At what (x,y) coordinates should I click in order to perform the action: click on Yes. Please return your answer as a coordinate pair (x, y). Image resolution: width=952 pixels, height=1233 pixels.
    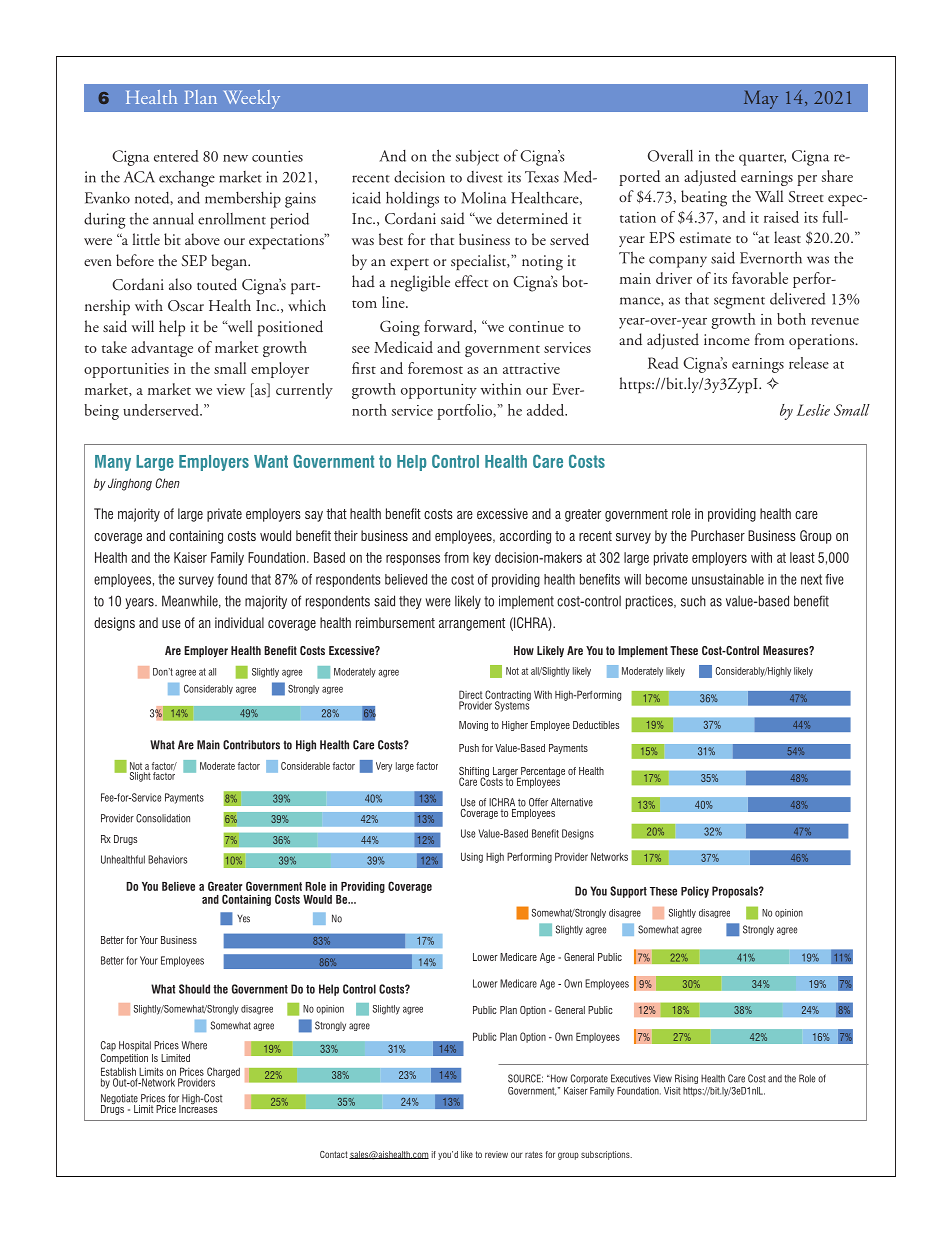
    Looking at the image, I should click on (243, 919).
